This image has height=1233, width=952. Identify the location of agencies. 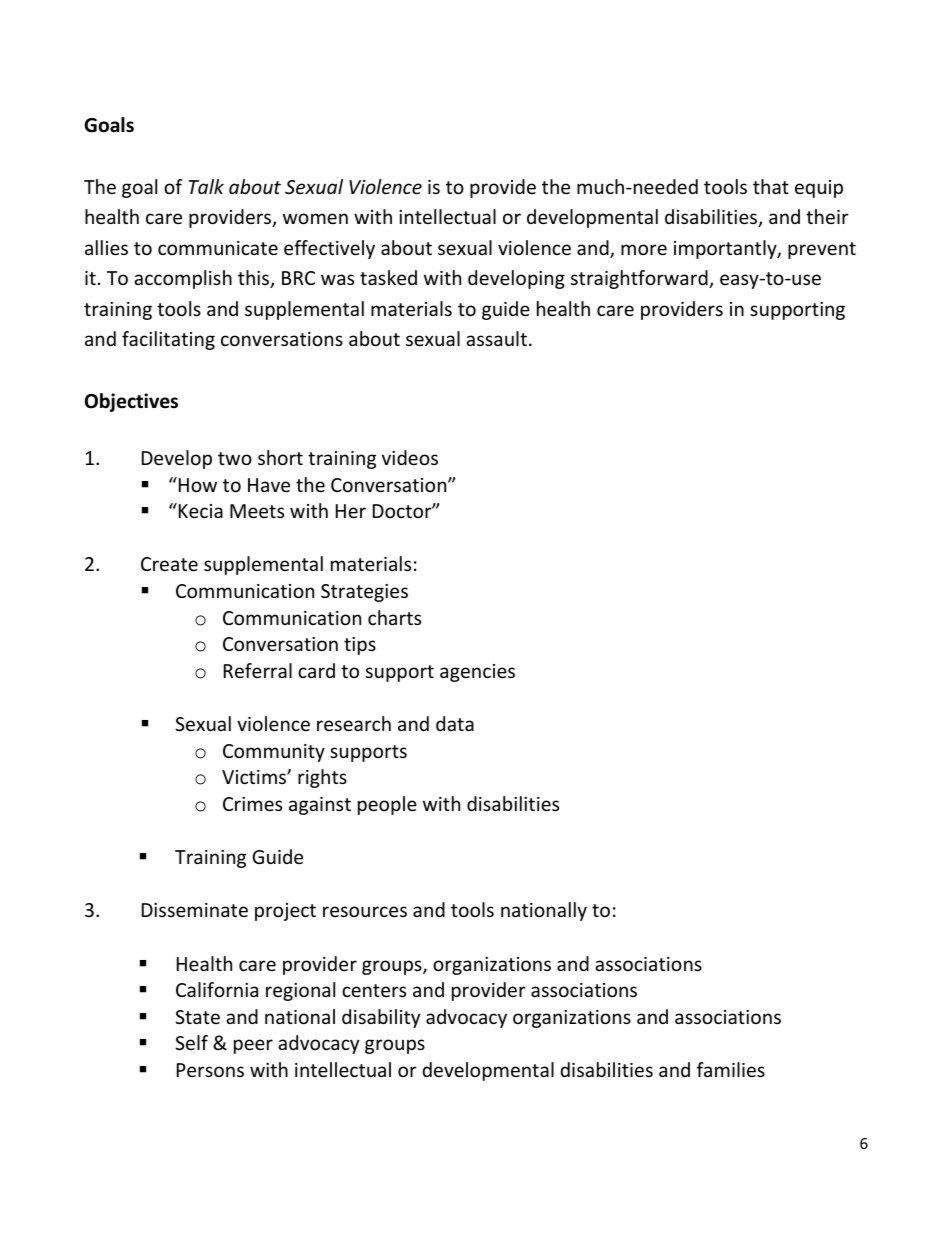
(477, 673).
